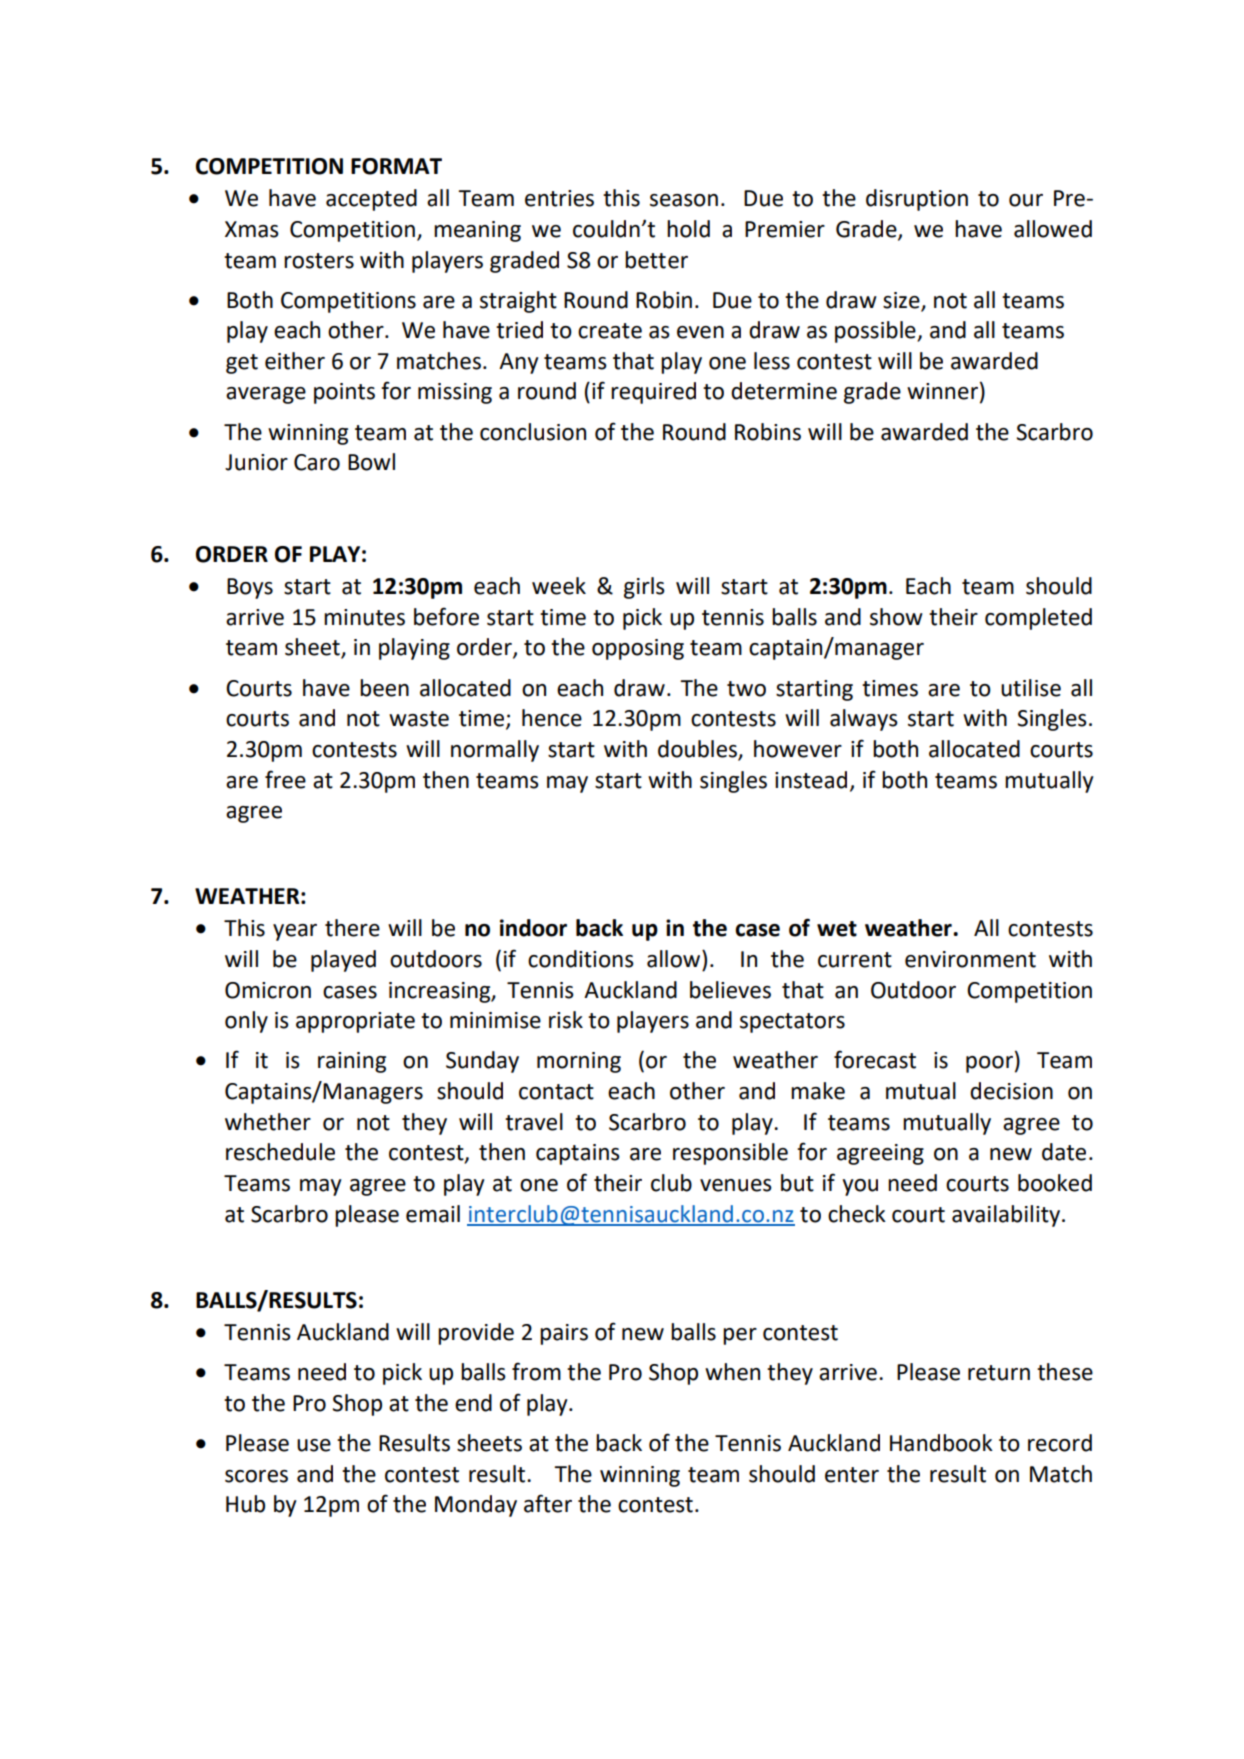 The image size is (1244, 1759). I want to click on been, so click(384, 688).
